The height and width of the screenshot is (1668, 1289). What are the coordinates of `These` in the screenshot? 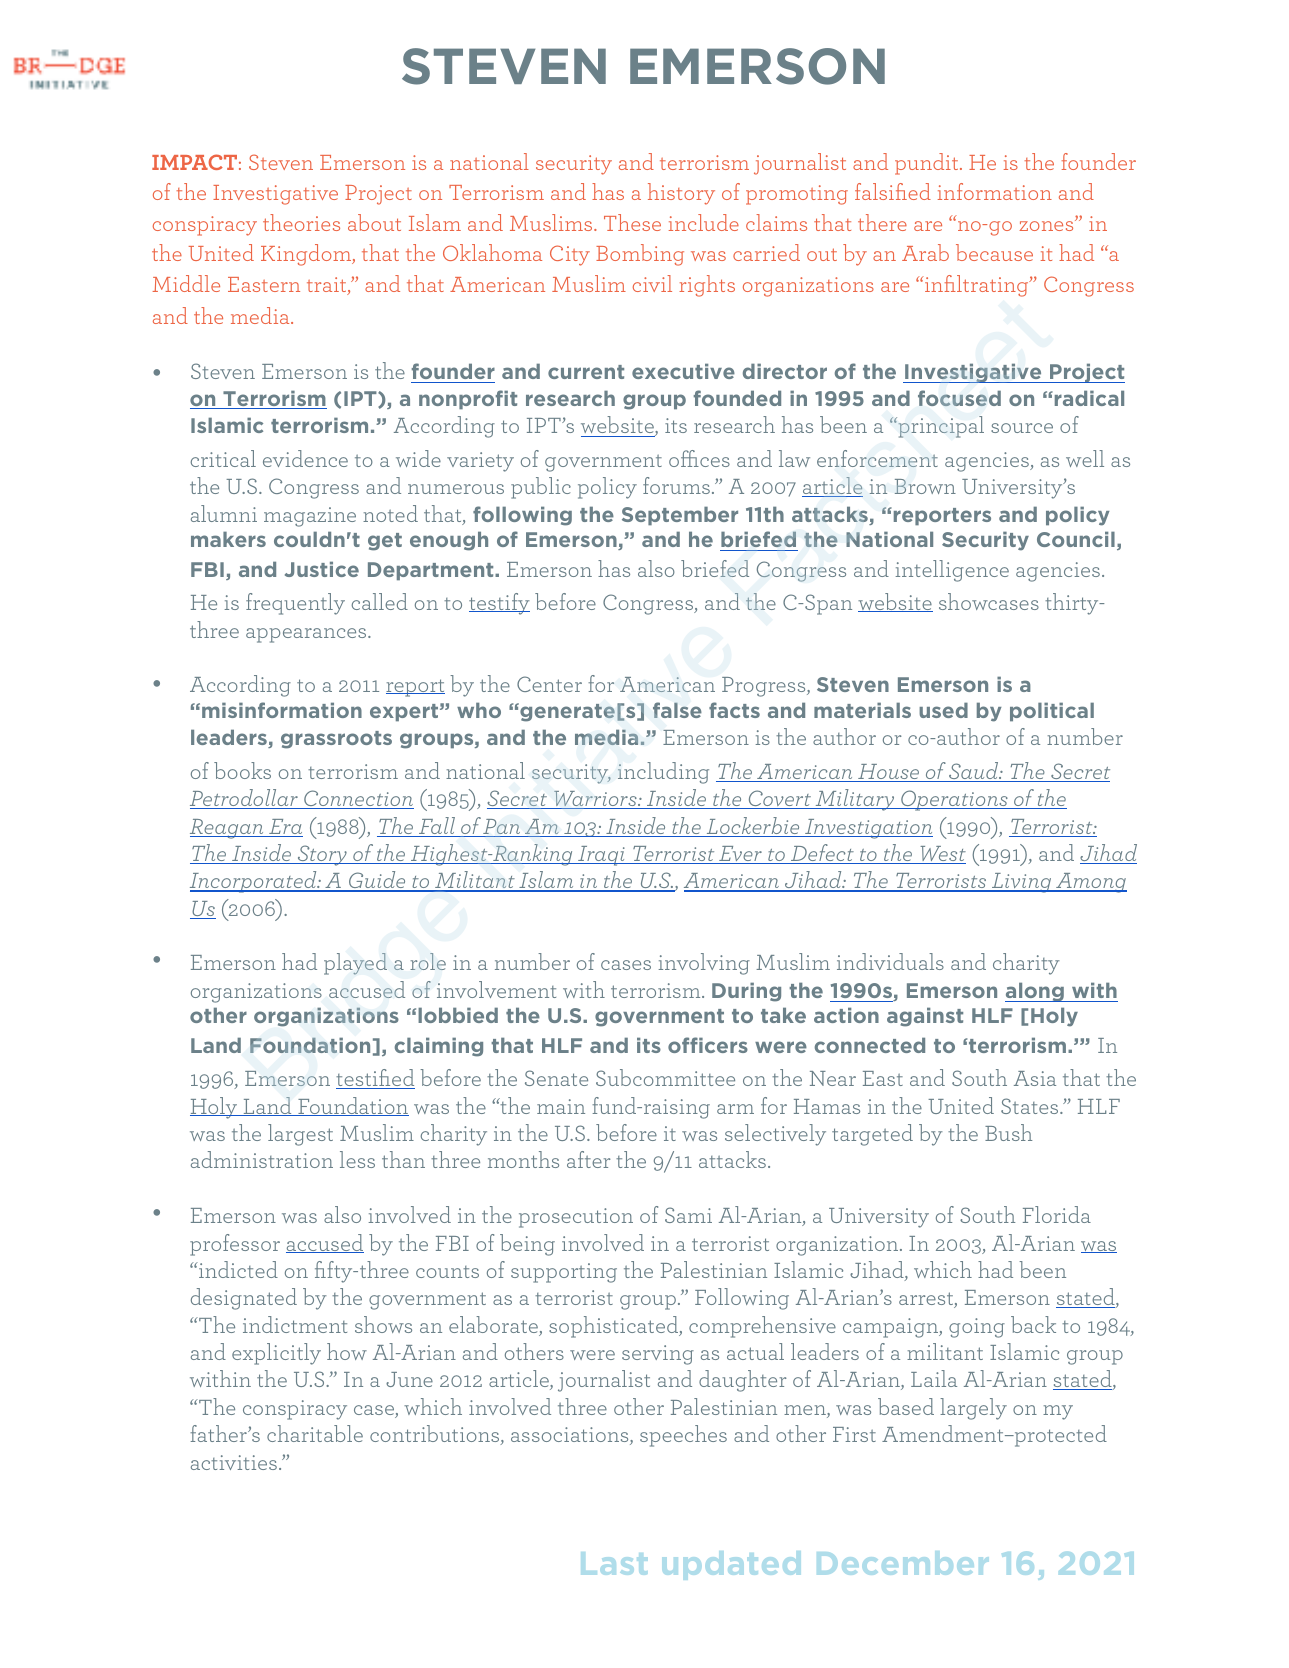 It's located at (632, 222).
